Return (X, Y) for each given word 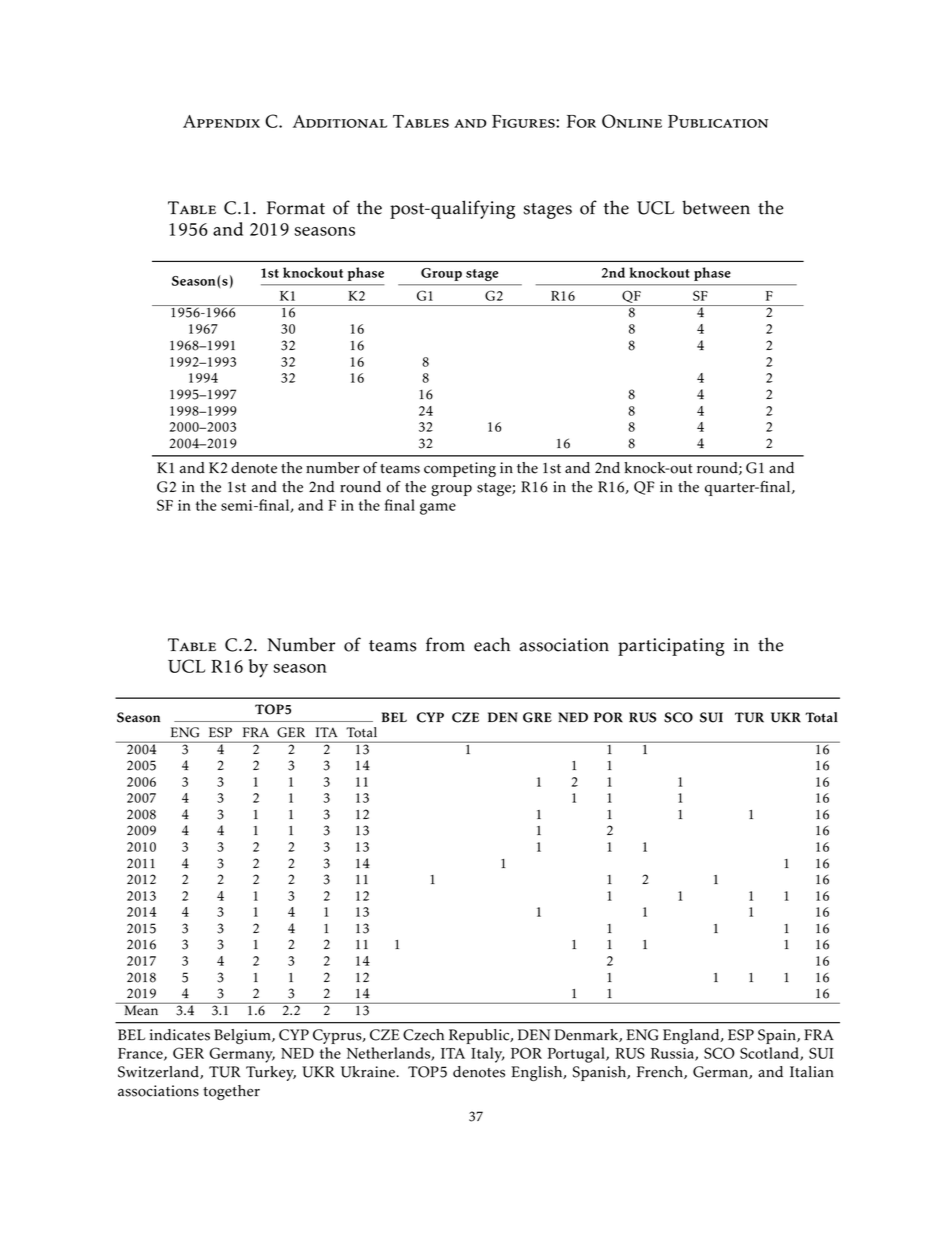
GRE (537, 717)
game (438, 509)
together (231, 1092)
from (445, 644)
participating (671, 647)
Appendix (221, 121)
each (492, 644)
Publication (718, 121)
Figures (524, 121)
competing (460, 469)
